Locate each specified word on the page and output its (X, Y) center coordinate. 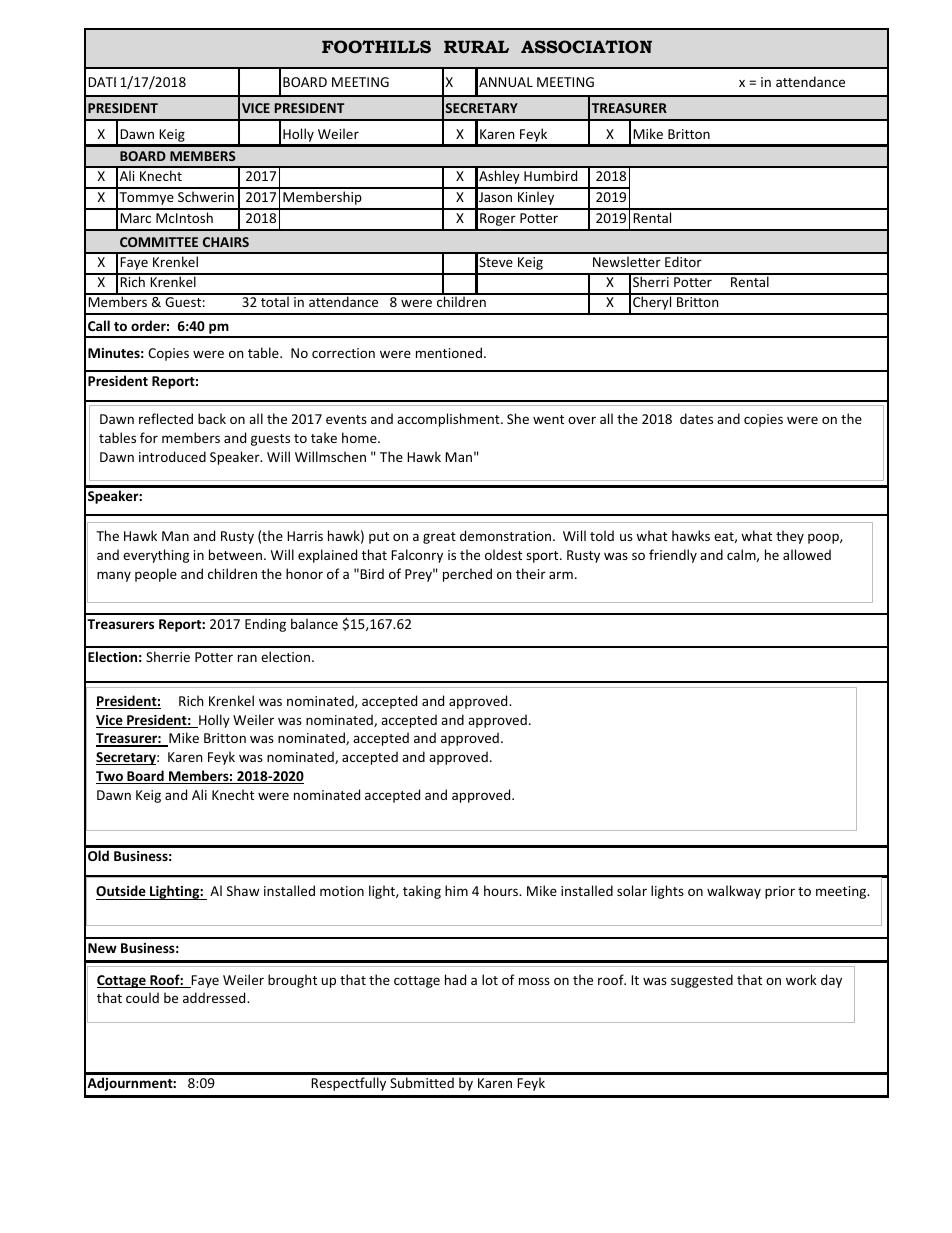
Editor (683, 261)
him (456, 890)
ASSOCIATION (586, 46)
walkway (734, 892)
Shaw (243, 890)
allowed (807, 554)
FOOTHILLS (376, 46)
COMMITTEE (159, 242)
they (790, 537)
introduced (172, 456)
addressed (215, 997)
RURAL (476, 47)
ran (247, 658)
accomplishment (449, 420)
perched (467, 575)
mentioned (449, 352)
